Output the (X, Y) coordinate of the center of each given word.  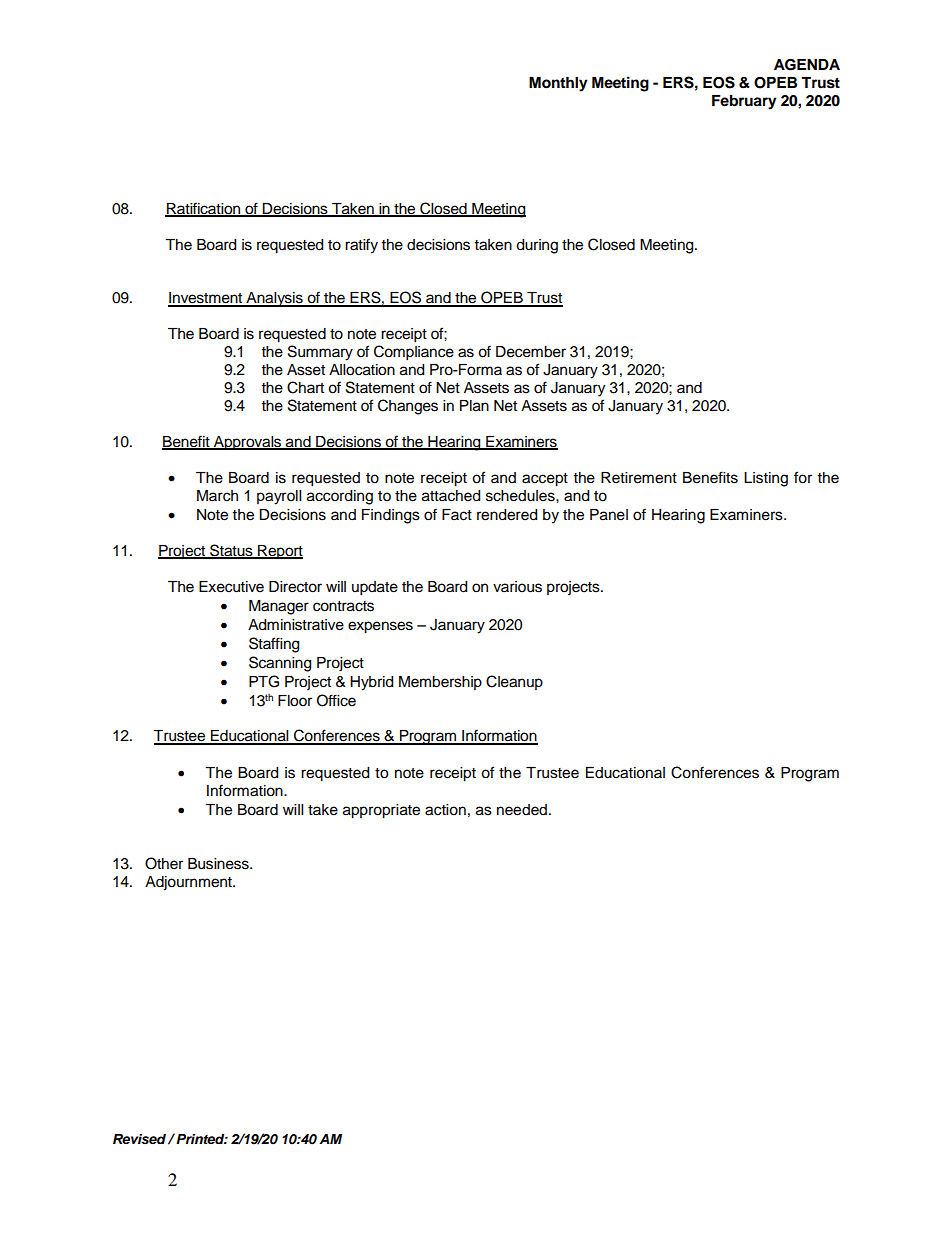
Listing (766, 479)
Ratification (204, 209)
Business (219, 864)
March (217, 496)
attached (451, 496)
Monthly (558, 84)
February (744, 102)
